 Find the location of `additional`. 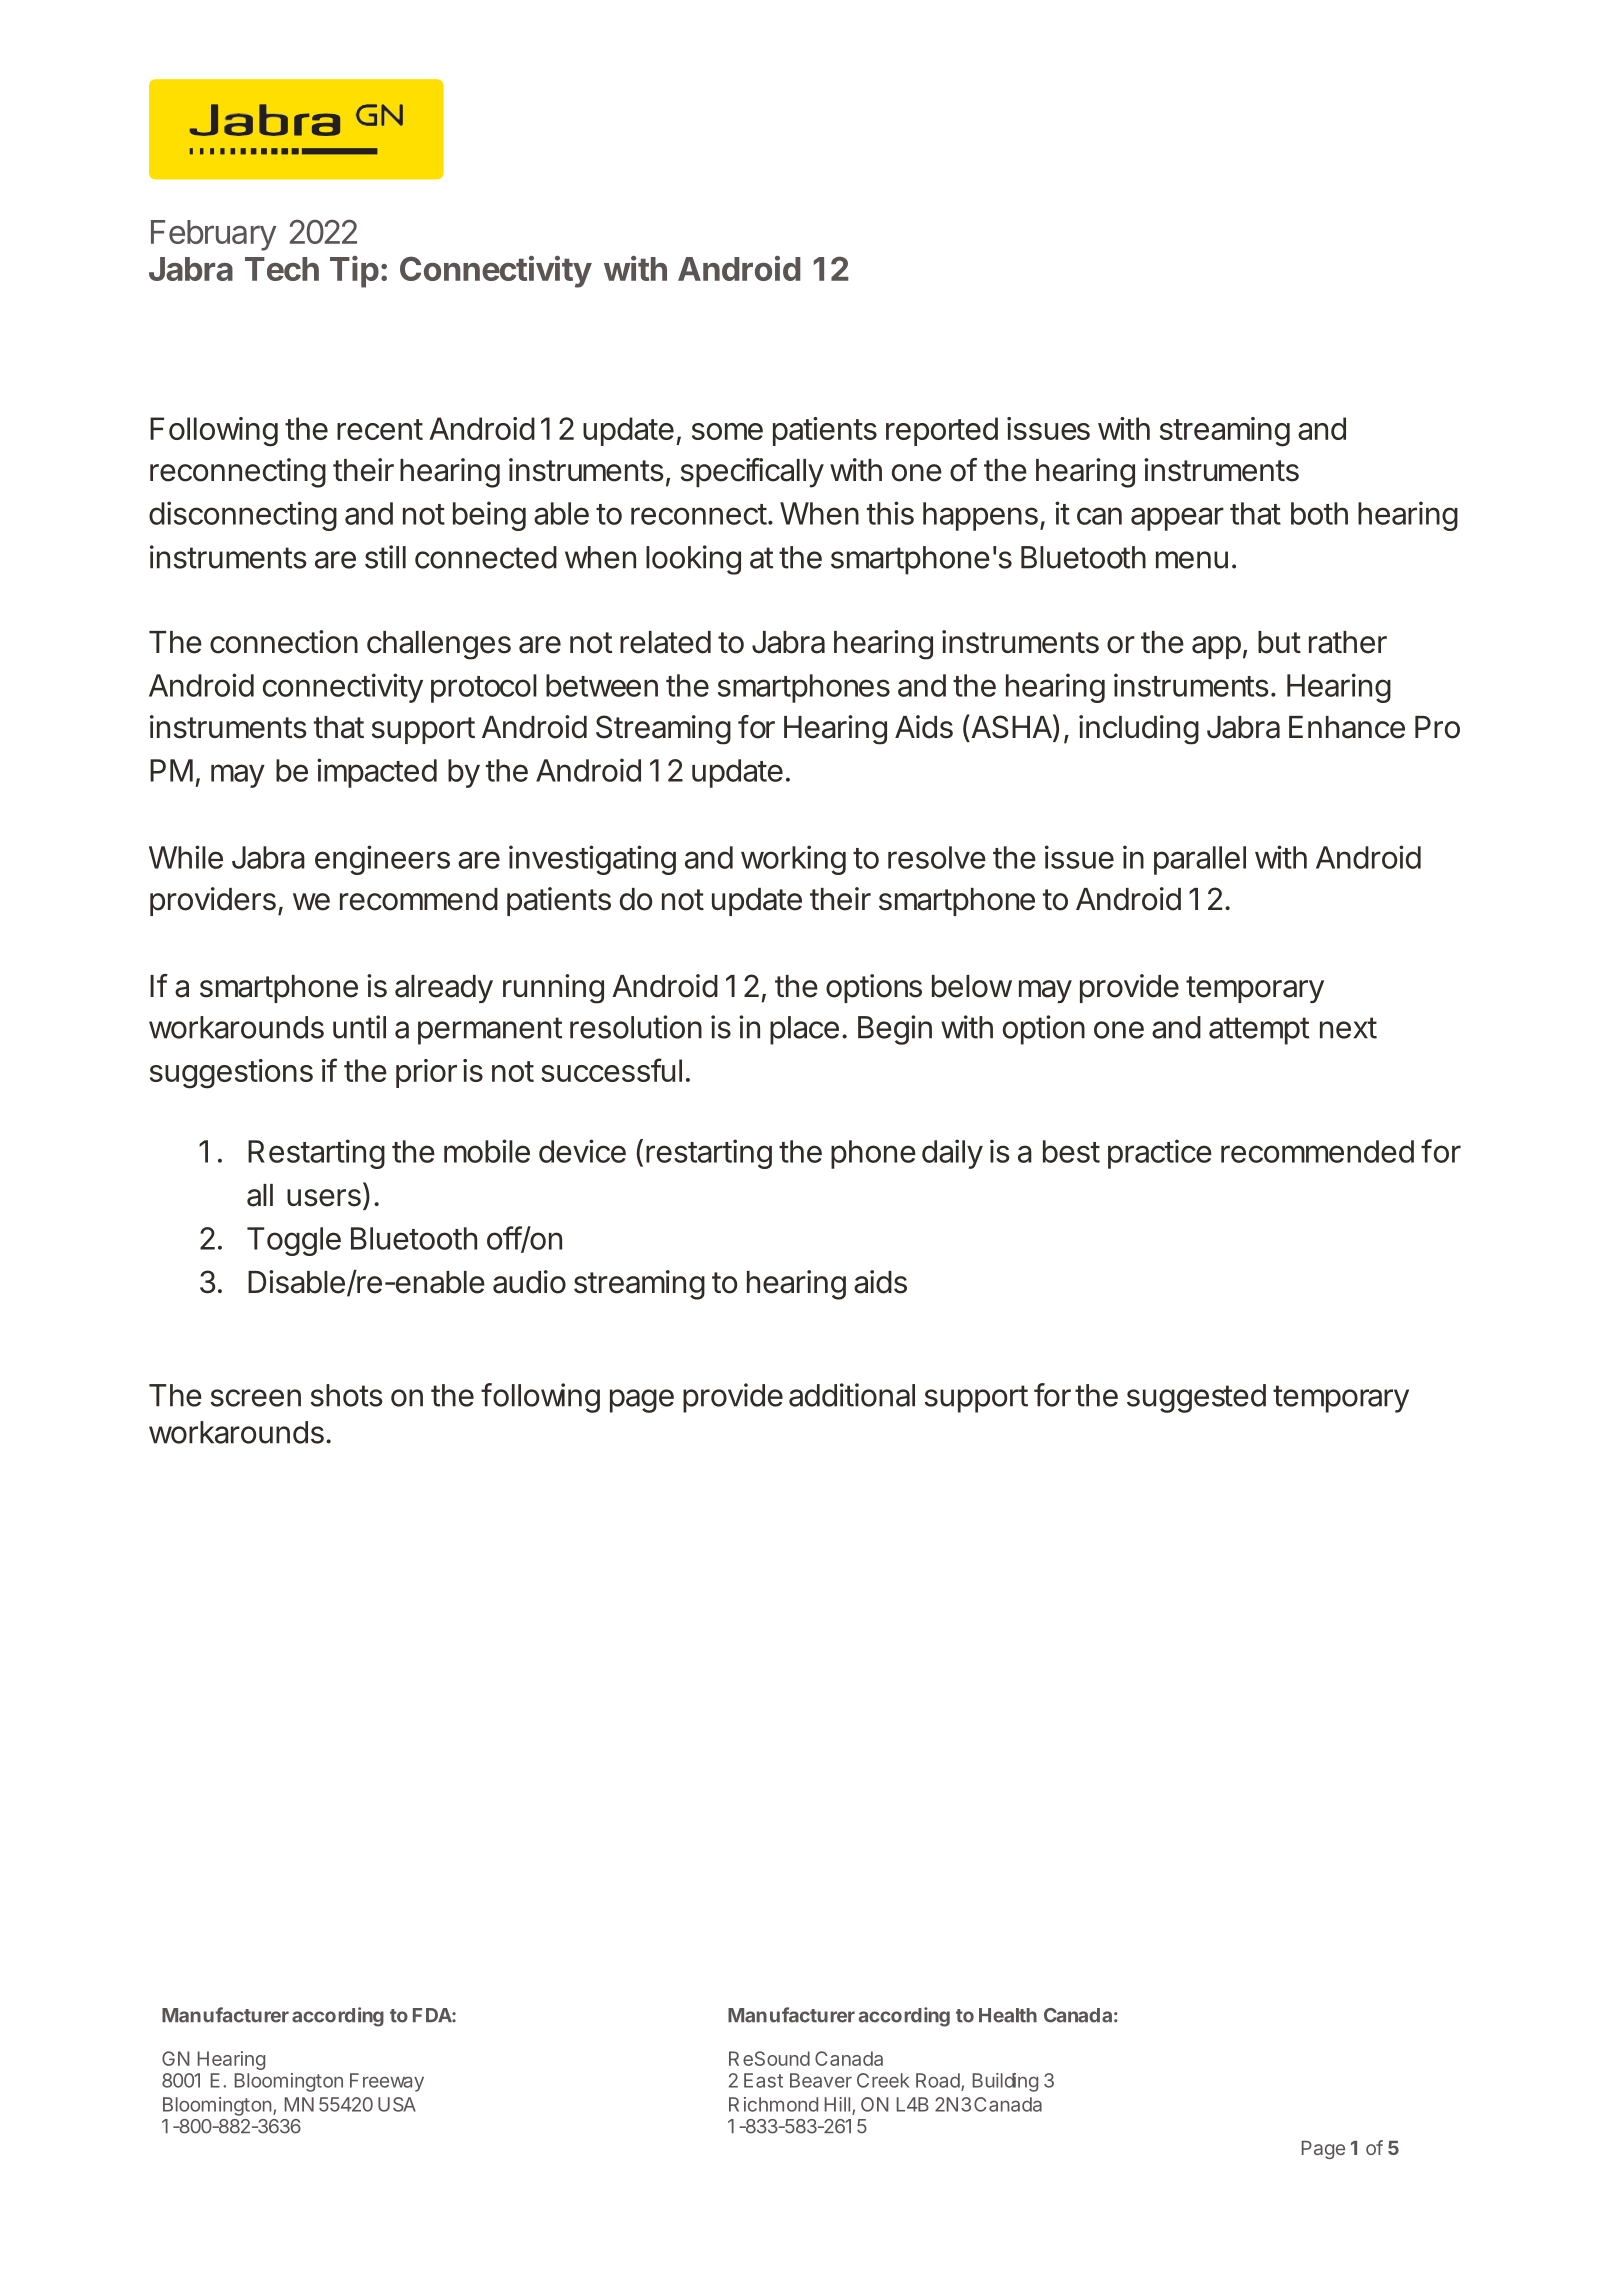

additional is located at coordinates (852, 1395).
